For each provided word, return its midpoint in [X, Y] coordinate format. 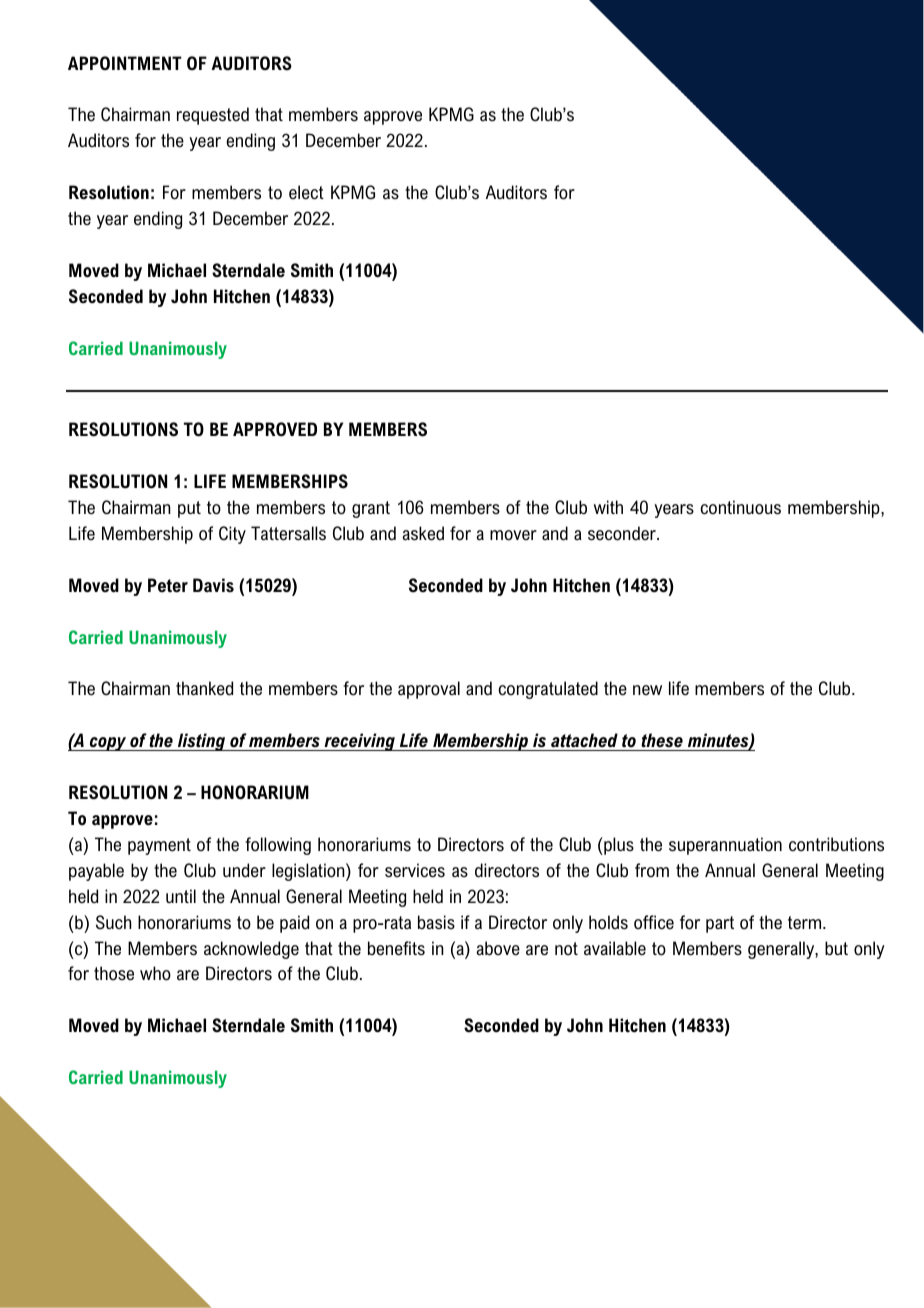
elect [306, 192]
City [232, 535]
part [720, 924]
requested [213, 116]
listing [202, 742]
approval [429, 690]
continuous [740, 507]
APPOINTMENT [125, 63]
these [662, 740]
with [608, 507]
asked [423, 533]
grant [371, 509]
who [155, 973]
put [189, 509]
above [498, 948]
